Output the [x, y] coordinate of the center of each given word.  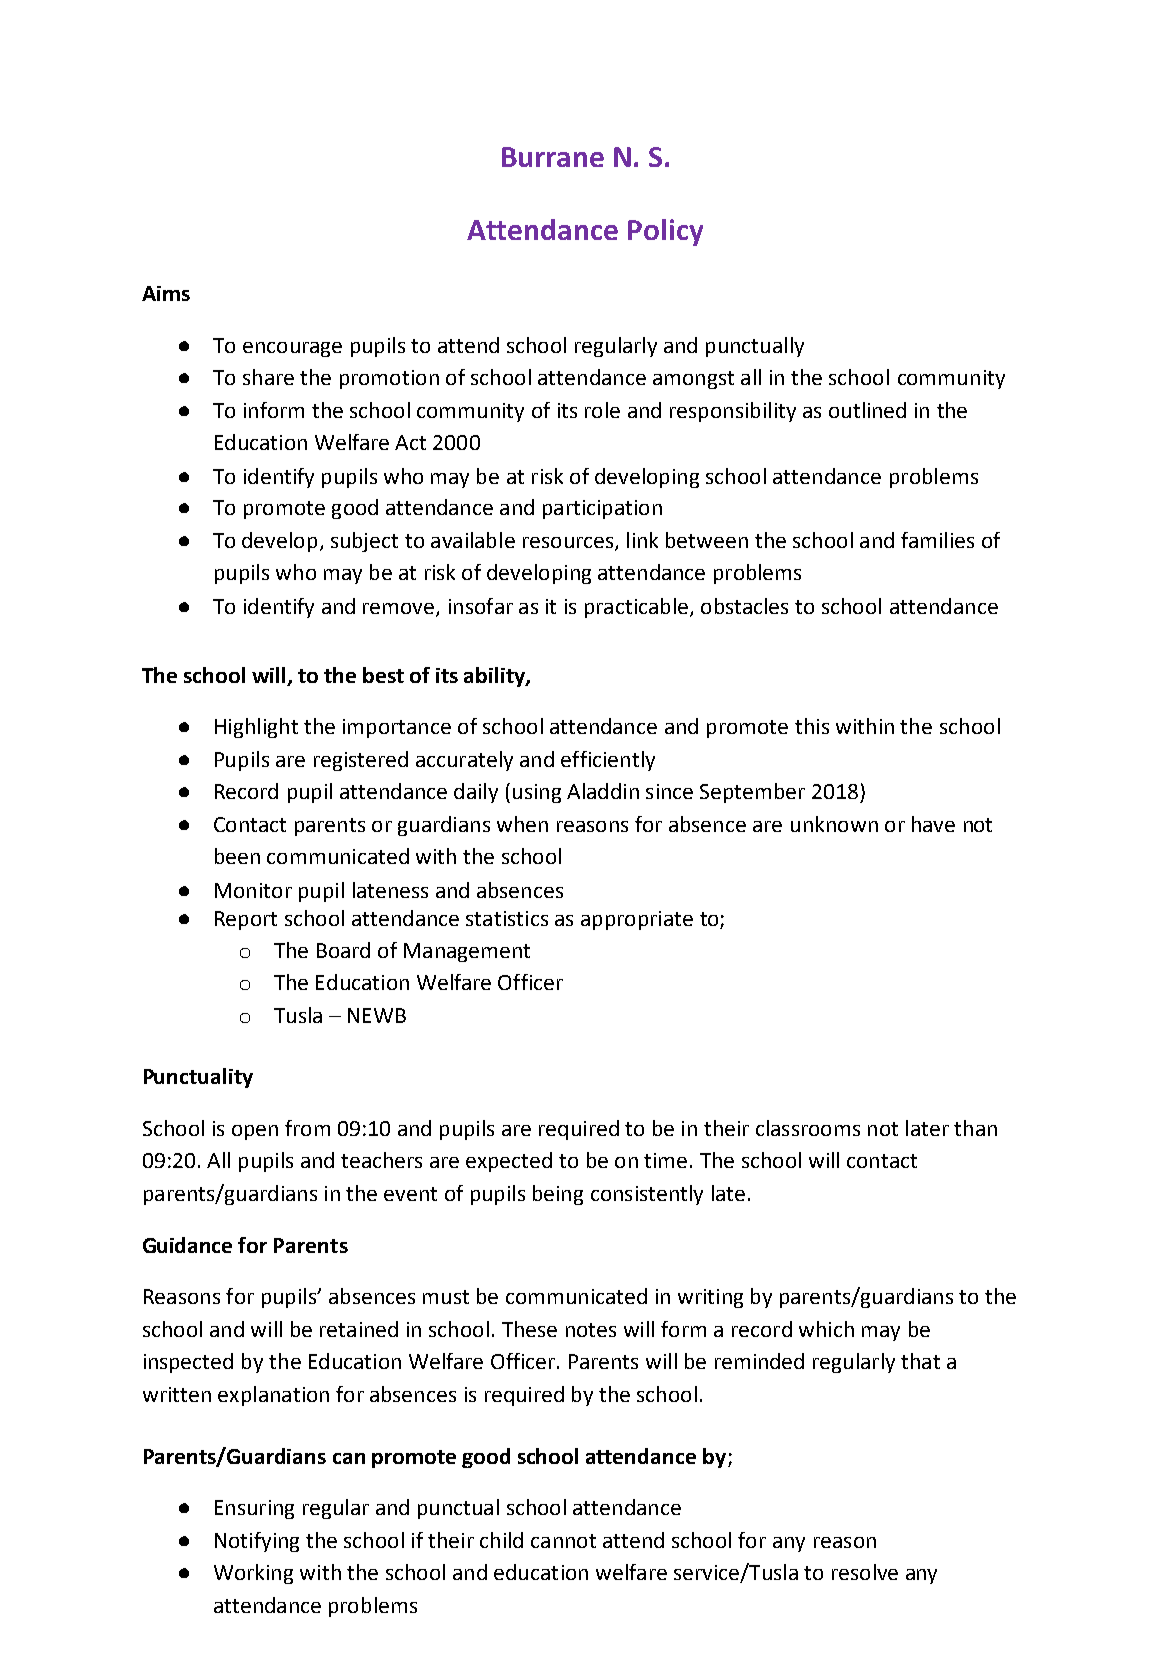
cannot [563, 1541]
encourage [292, 349]
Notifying [257, 1542]
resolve [865, 1572]
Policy [665, 232]
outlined [867, 410]
